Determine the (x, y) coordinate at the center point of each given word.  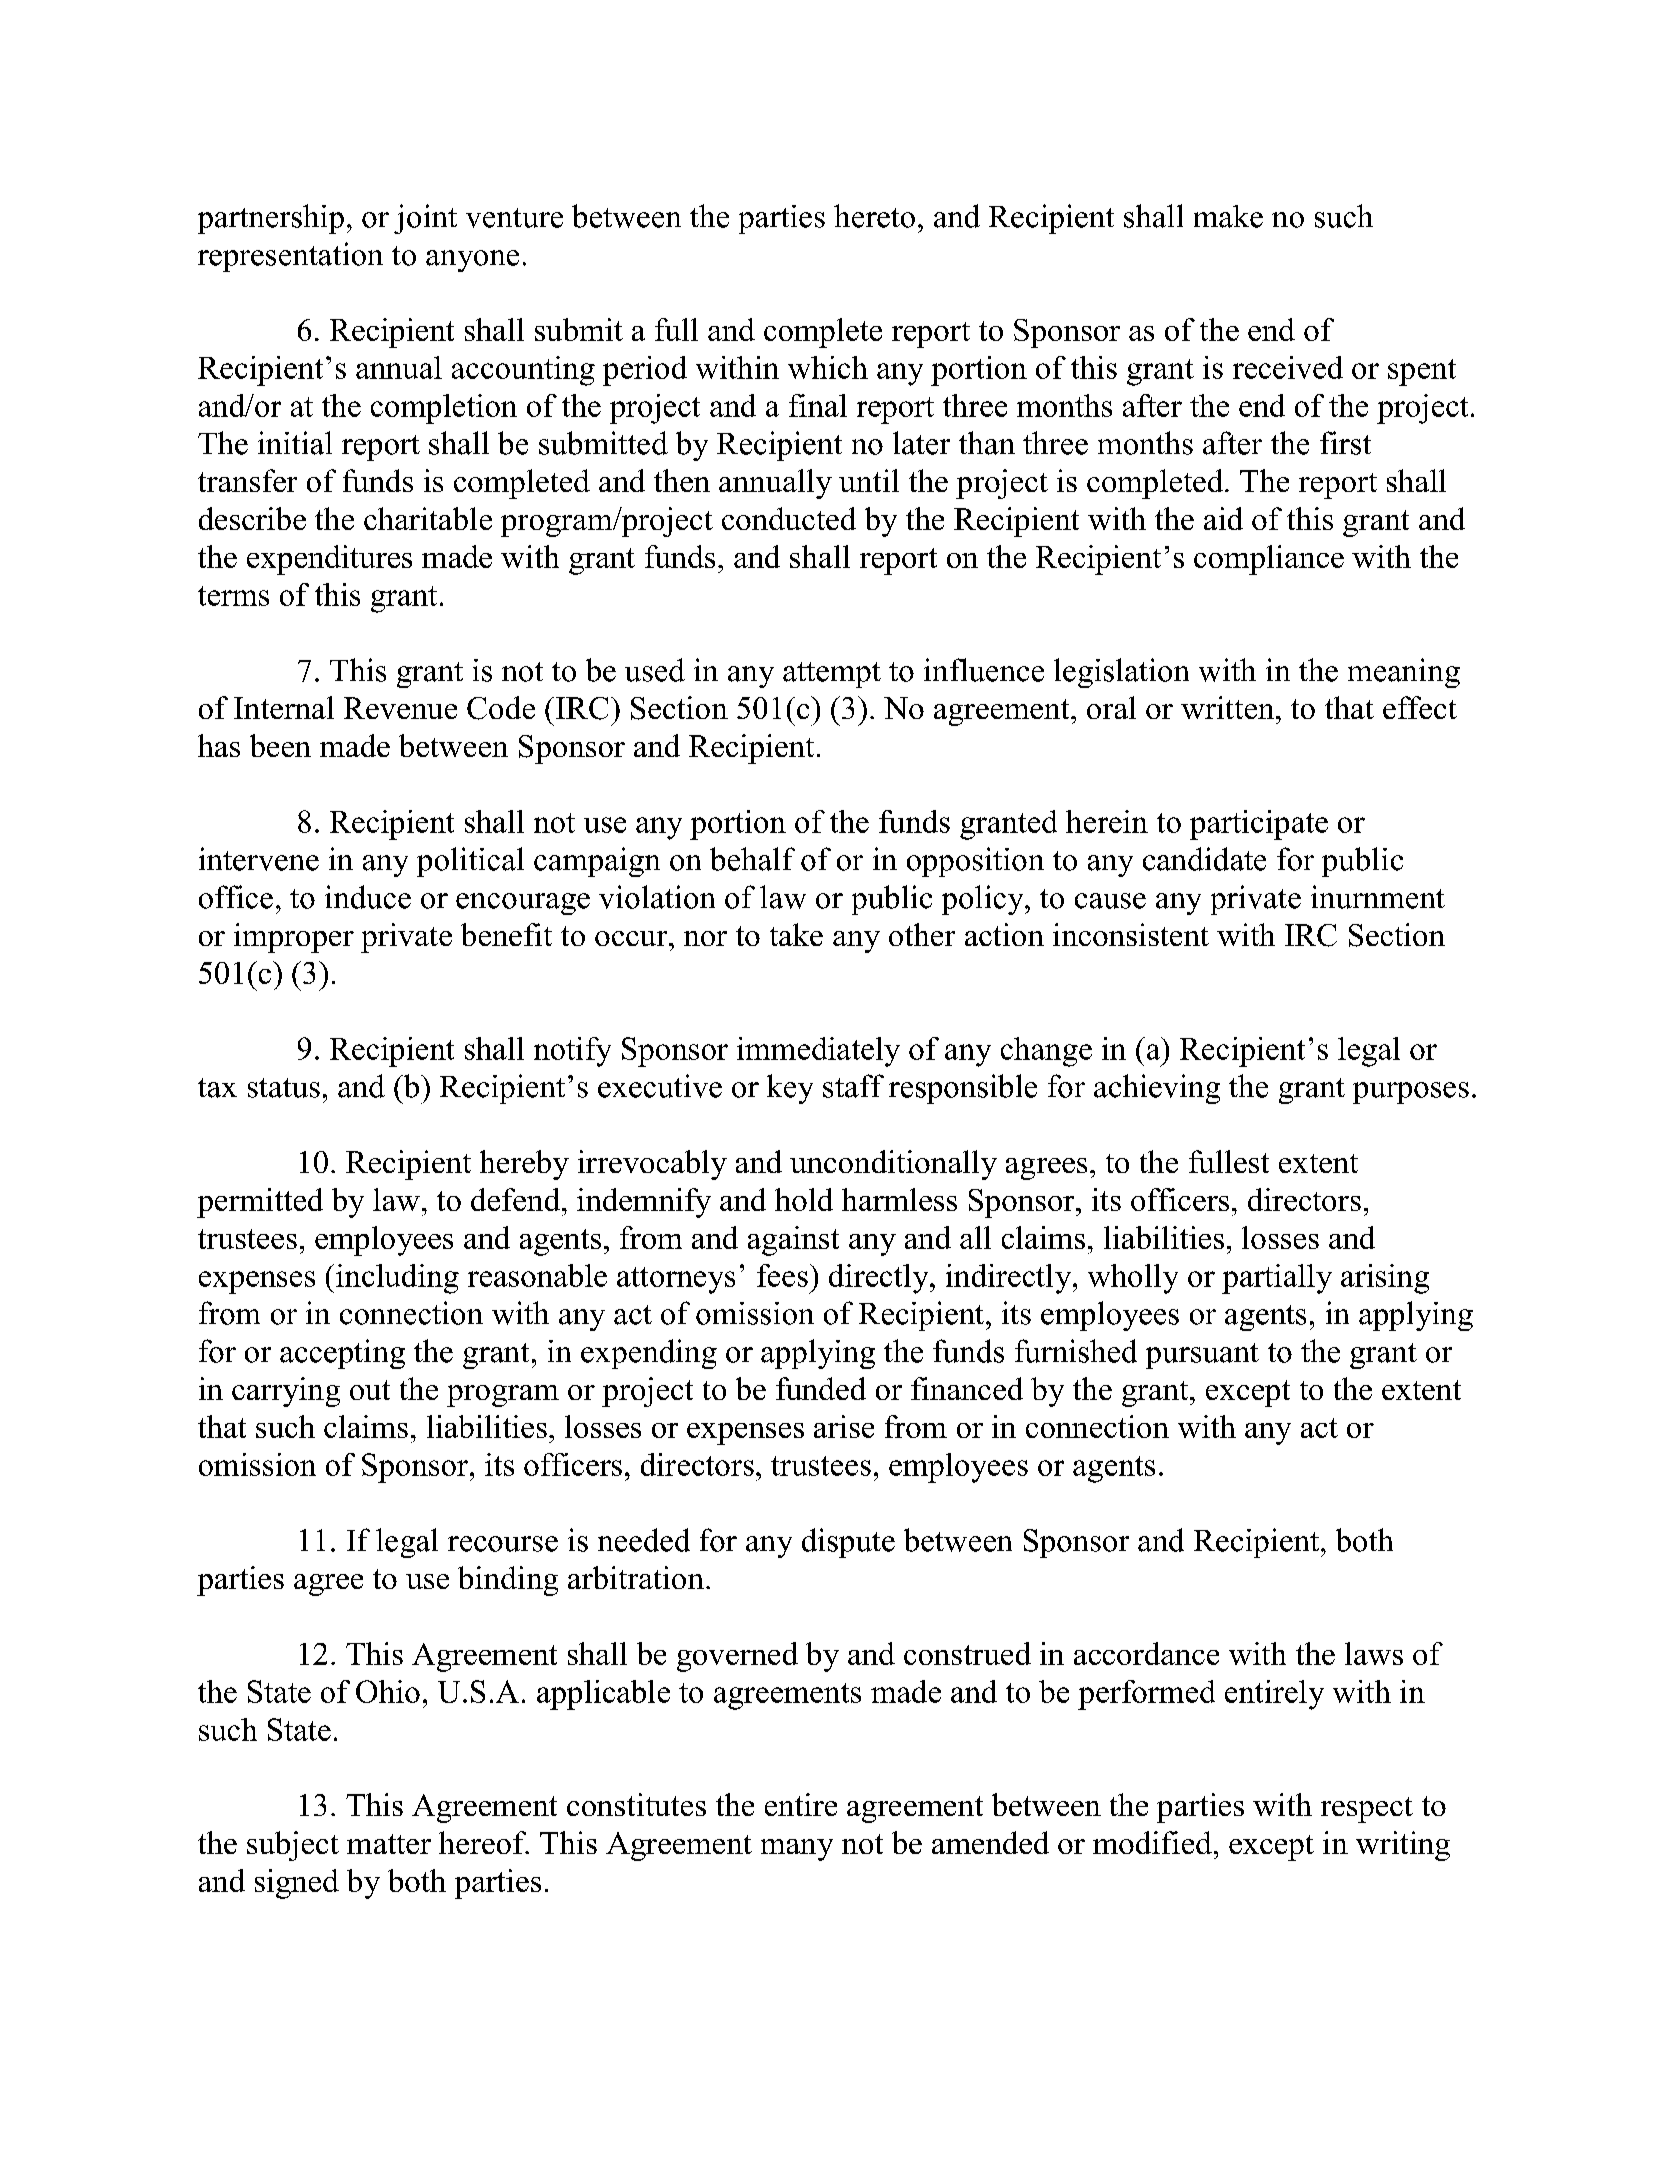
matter (389, 1844)
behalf (752, 859)
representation (290, 257)
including (397, 1279)
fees (782, 1275)
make (1228, 216)
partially (1277, 1279)
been (280, 745)
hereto (874, 216)
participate (1259, 825)
